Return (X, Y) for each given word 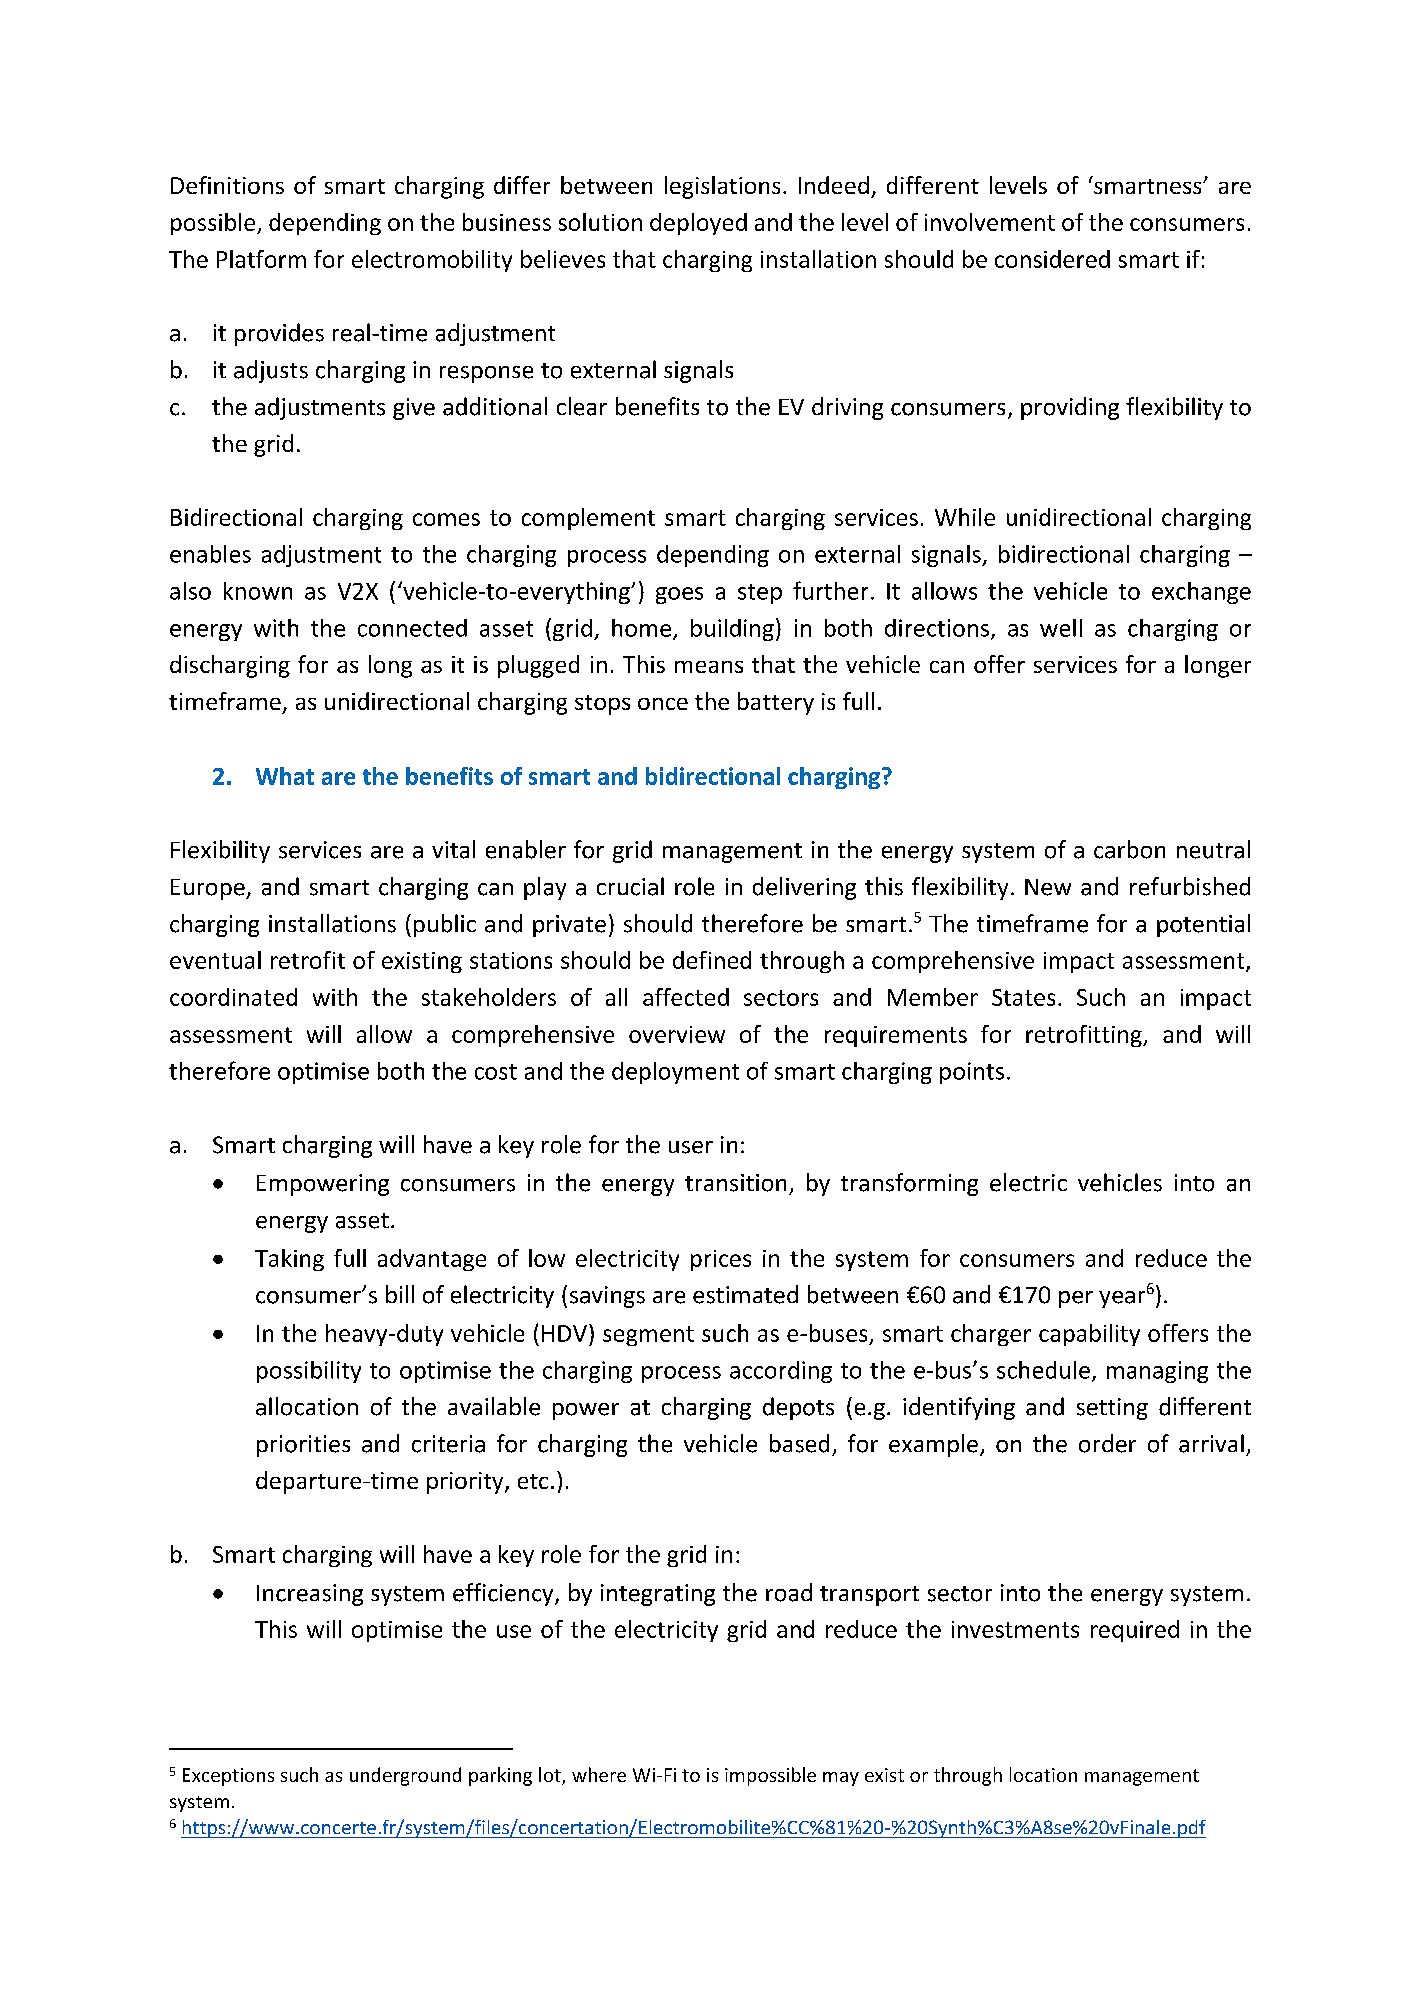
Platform (261, 259)
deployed (698, 224)
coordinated (233, 997)
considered (1052, 259)
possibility (309, 1372)
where (599, 1774)
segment (648, 1336)
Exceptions (228, 1777)
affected (686, 997)
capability (1089, 1335)
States (1023, 997)
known (258, 591)
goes (679, 595)
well (1061, 628)
